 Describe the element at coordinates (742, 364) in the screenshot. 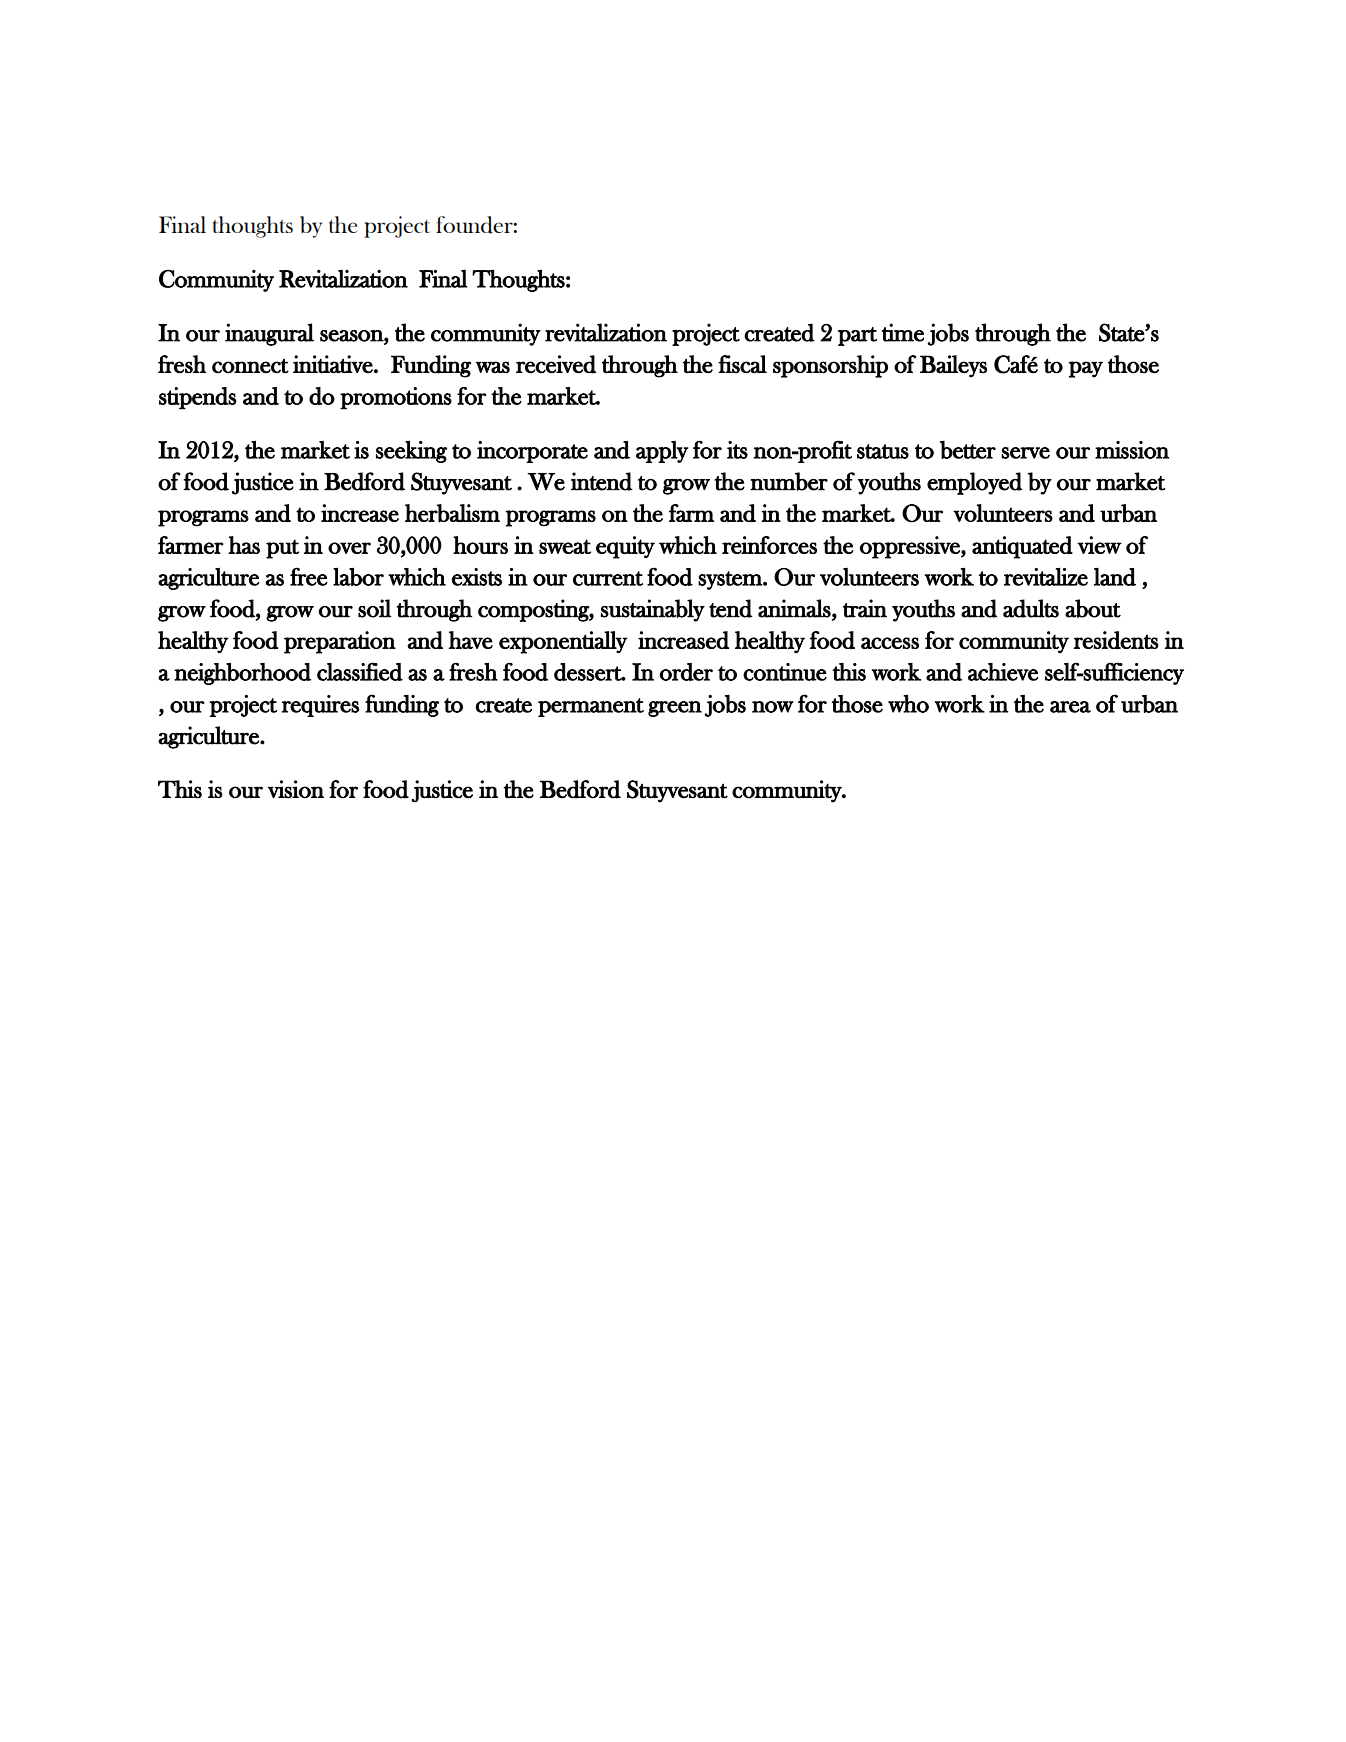

I see `fiscal` at that location.
